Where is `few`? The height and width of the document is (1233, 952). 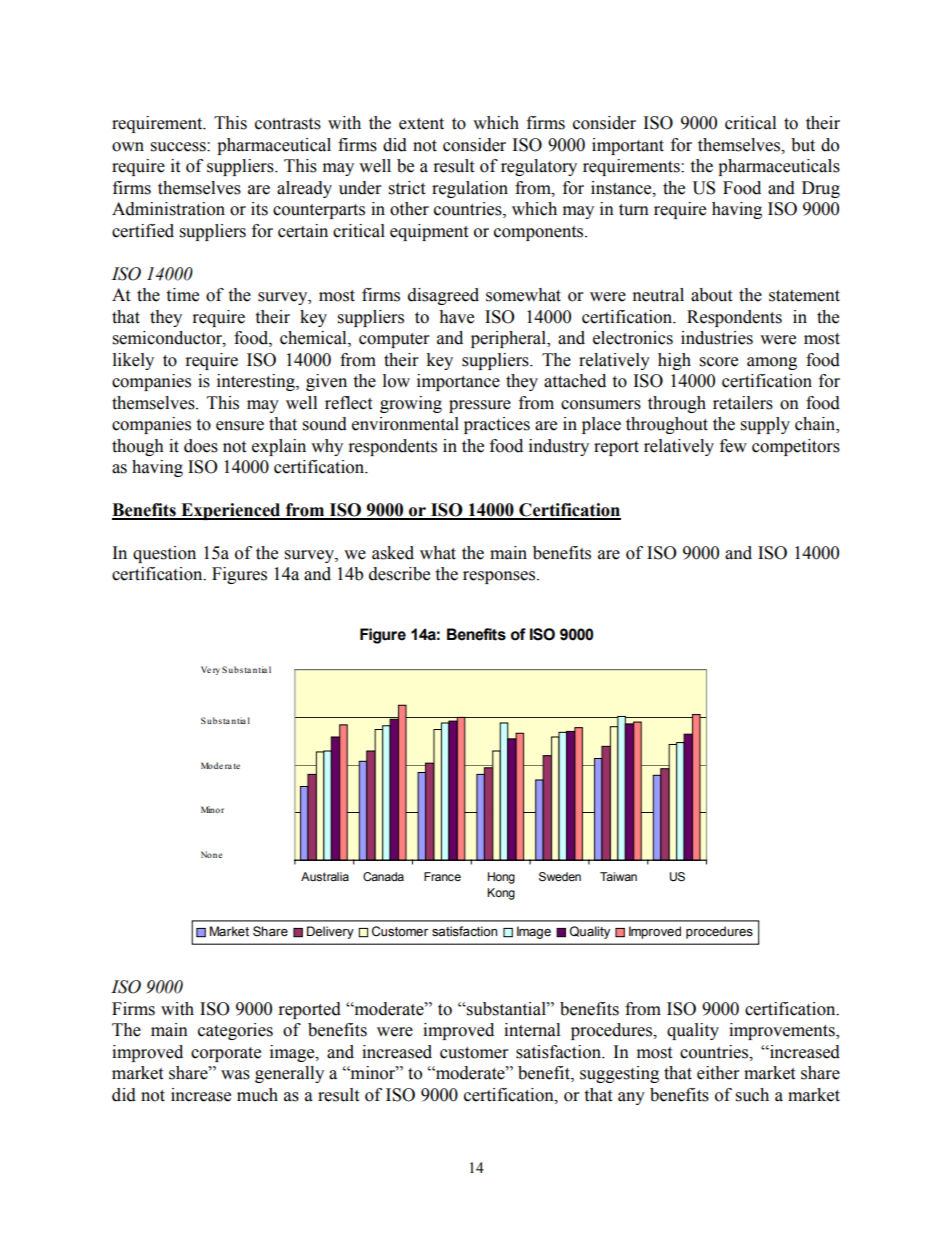 few is located at coordinates (733, 446).
